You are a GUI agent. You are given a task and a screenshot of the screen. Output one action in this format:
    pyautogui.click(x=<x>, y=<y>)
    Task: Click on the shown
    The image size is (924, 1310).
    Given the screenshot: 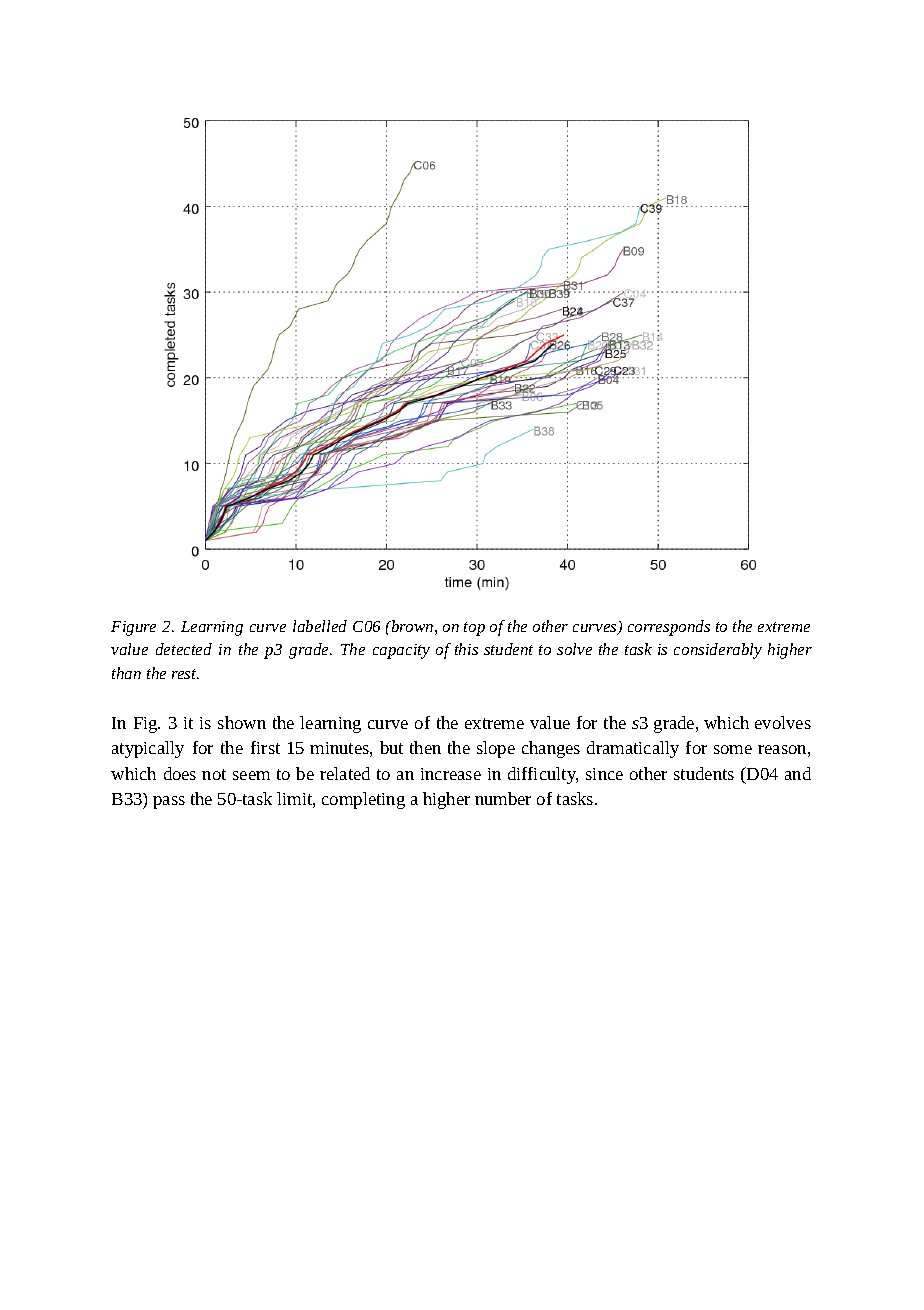 What is the action you would take?
    pyautogui.click(x=242, y=722)
